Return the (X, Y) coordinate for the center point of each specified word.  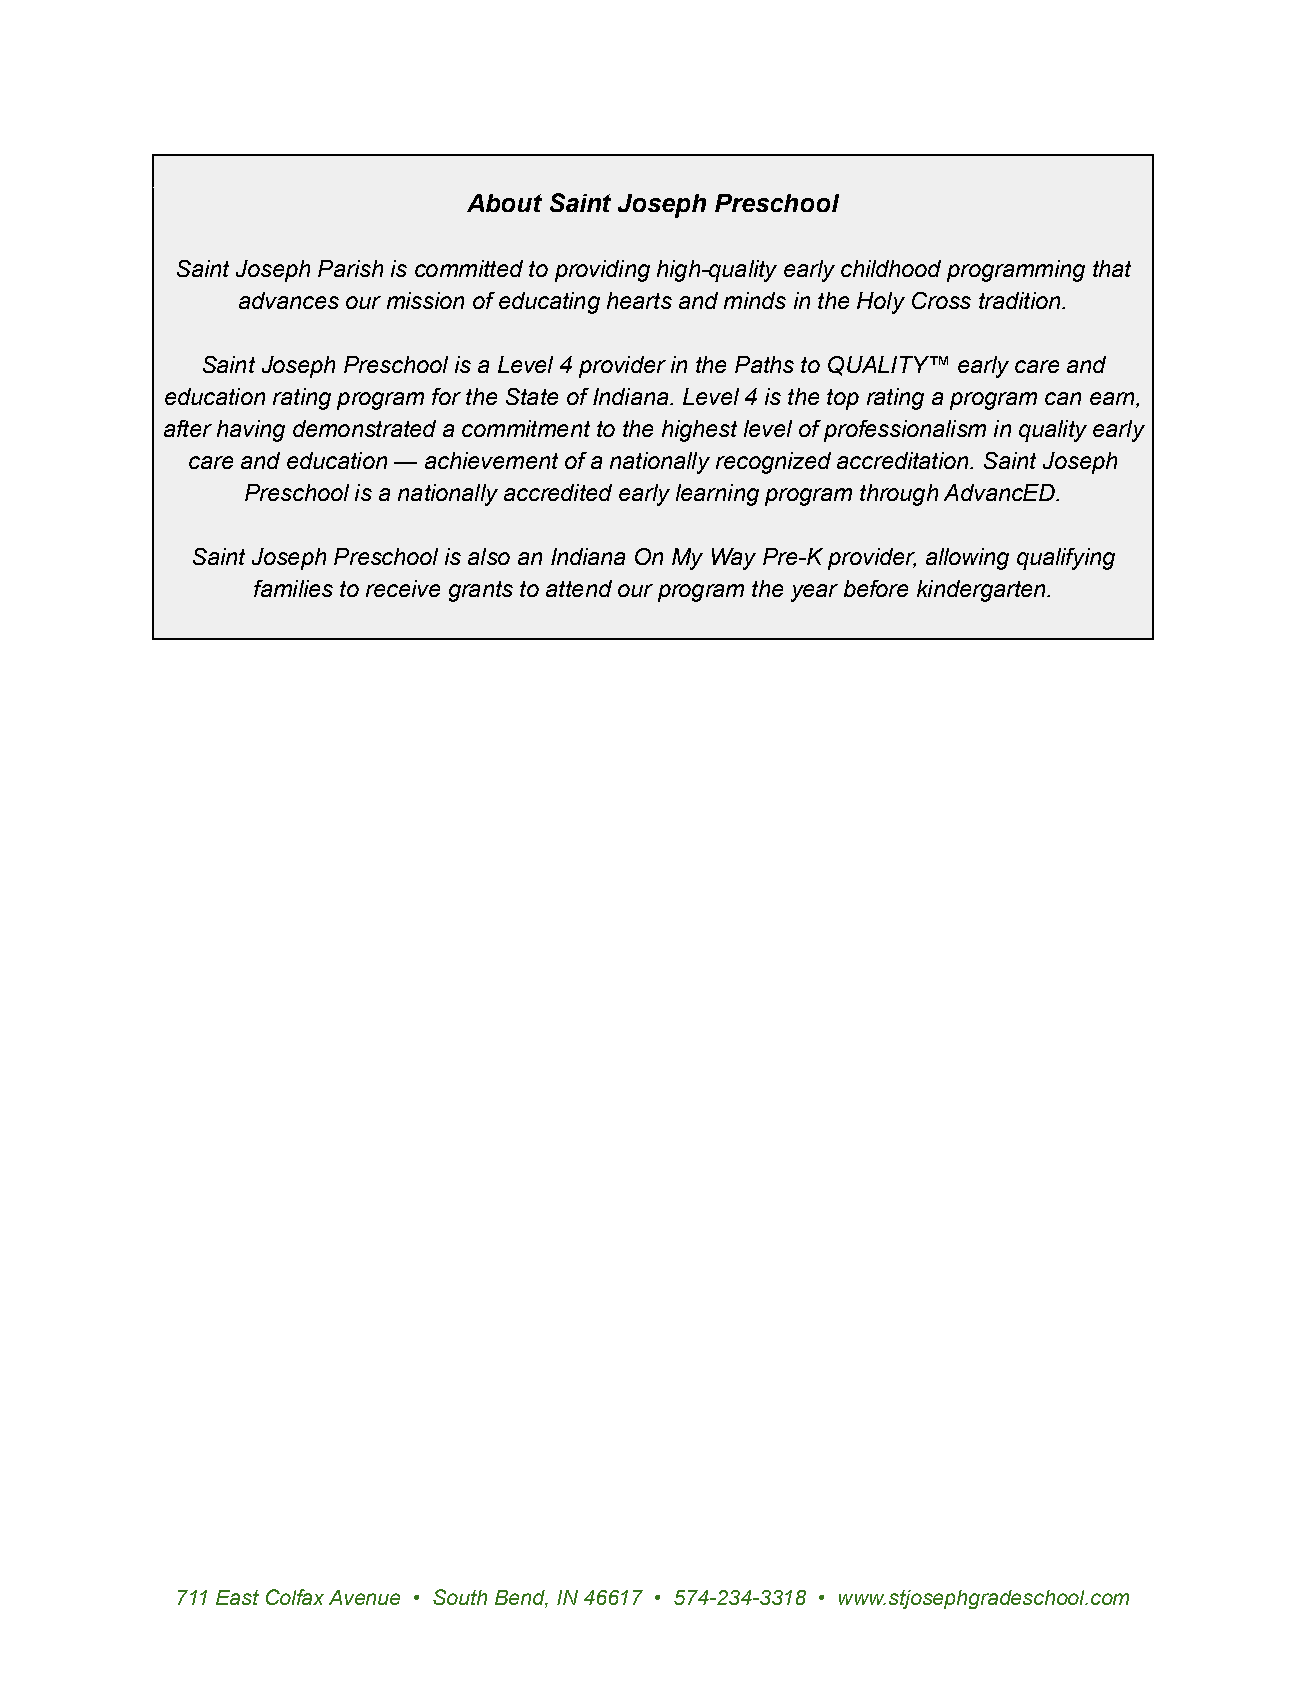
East (237, 1597)
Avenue (364, 1597)
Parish (350, 268)
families (293, 588)
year (814, 593)
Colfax (295, 1597)
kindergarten (982, 591)
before (876, 588)
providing (602, 271)
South (460, 1597)
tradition (1021, 300)
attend (579, 588)
